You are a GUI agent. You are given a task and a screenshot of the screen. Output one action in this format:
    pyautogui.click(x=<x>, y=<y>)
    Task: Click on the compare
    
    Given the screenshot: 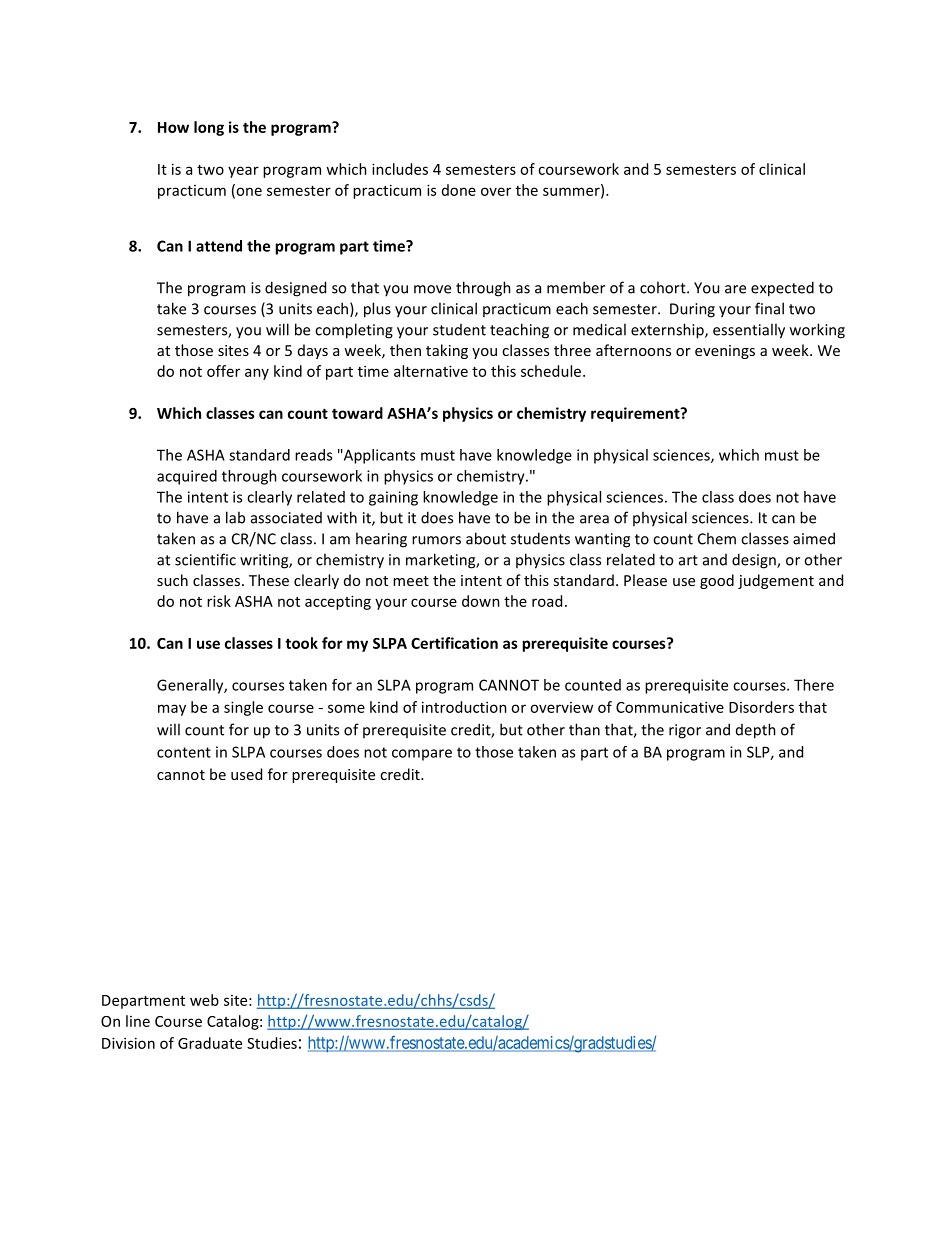 What is the action you would take?
    pyautogui.click(x=422, y=755)
